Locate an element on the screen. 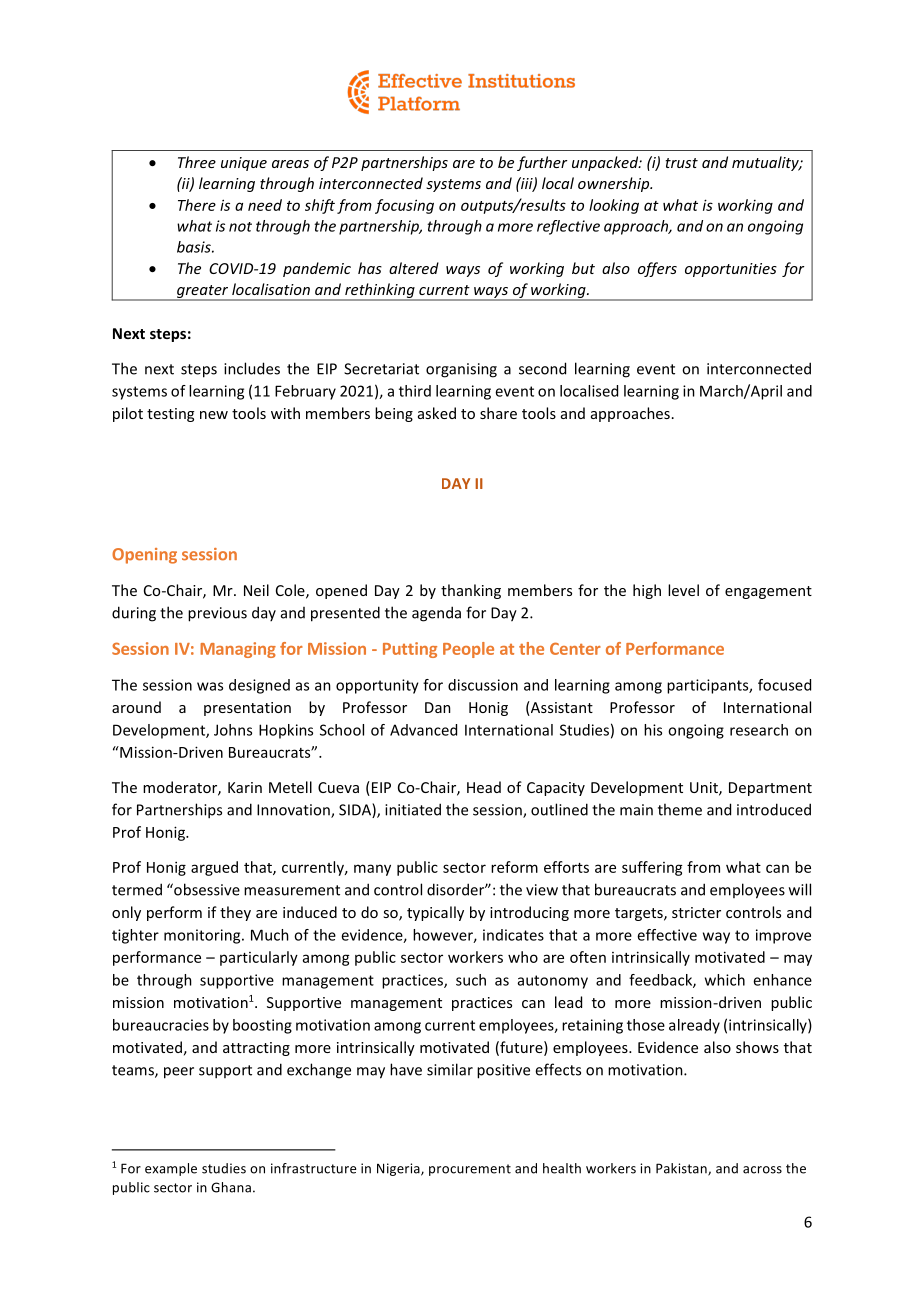 The image size is (924, 1308). level is located at coordinates (683, 590).
